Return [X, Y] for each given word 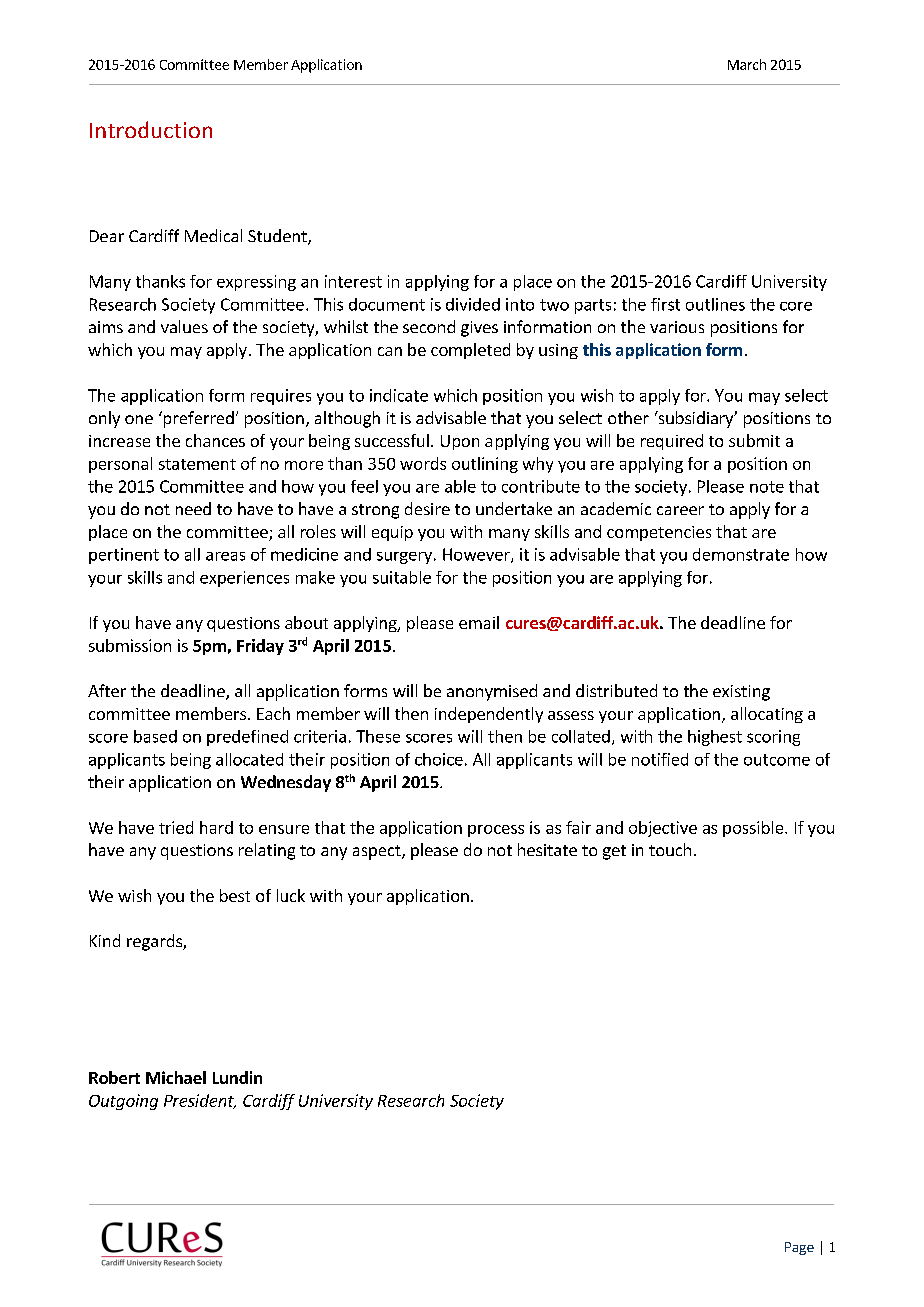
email [479, 622]
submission [130, 645]
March [747, 64]
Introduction [151, 129]
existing [741, 693]
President [200, 1101]
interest [353, 281]
